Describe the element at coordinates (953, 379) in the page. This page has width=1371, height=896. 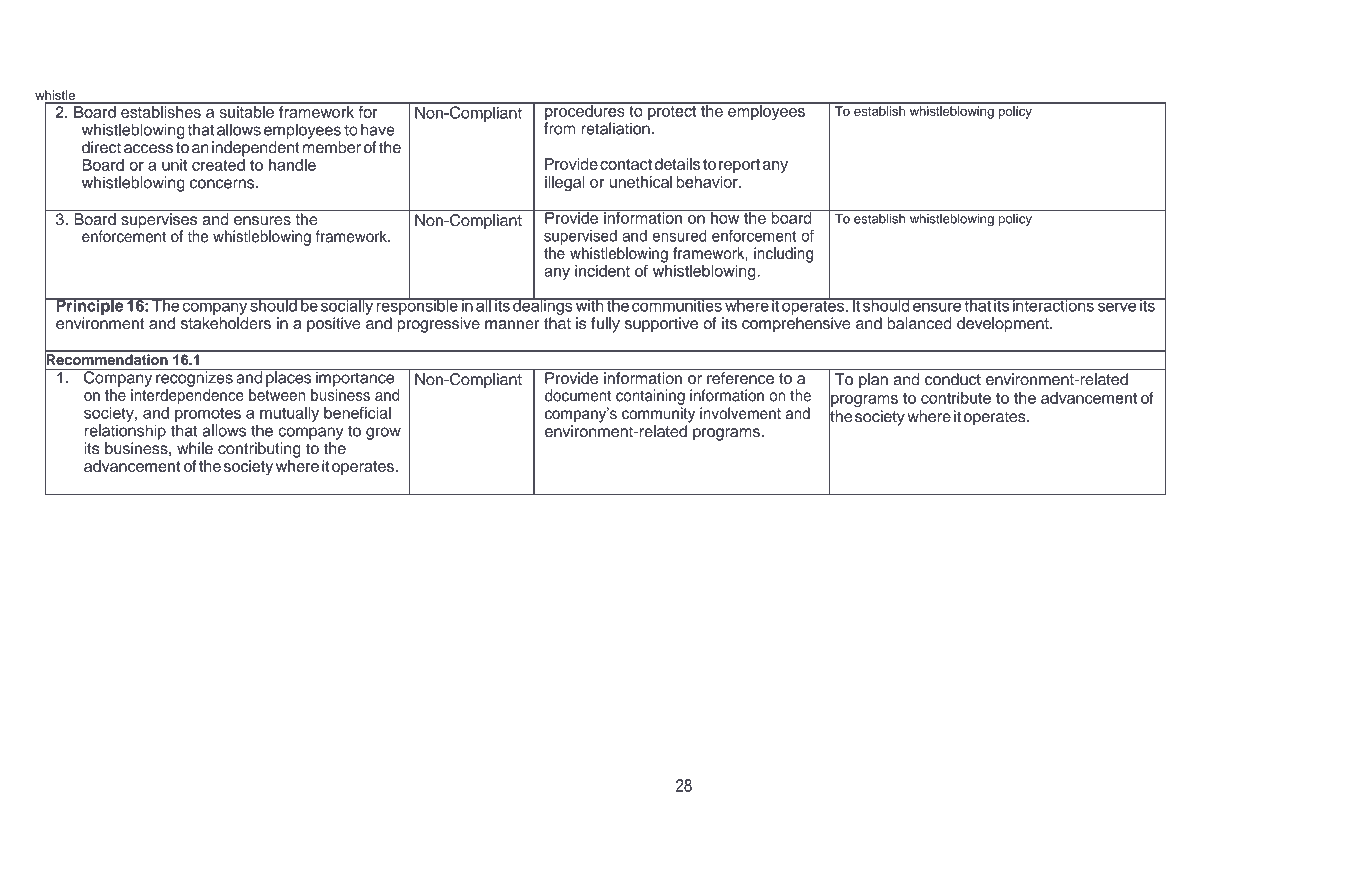
I see `conduct` at that location.
